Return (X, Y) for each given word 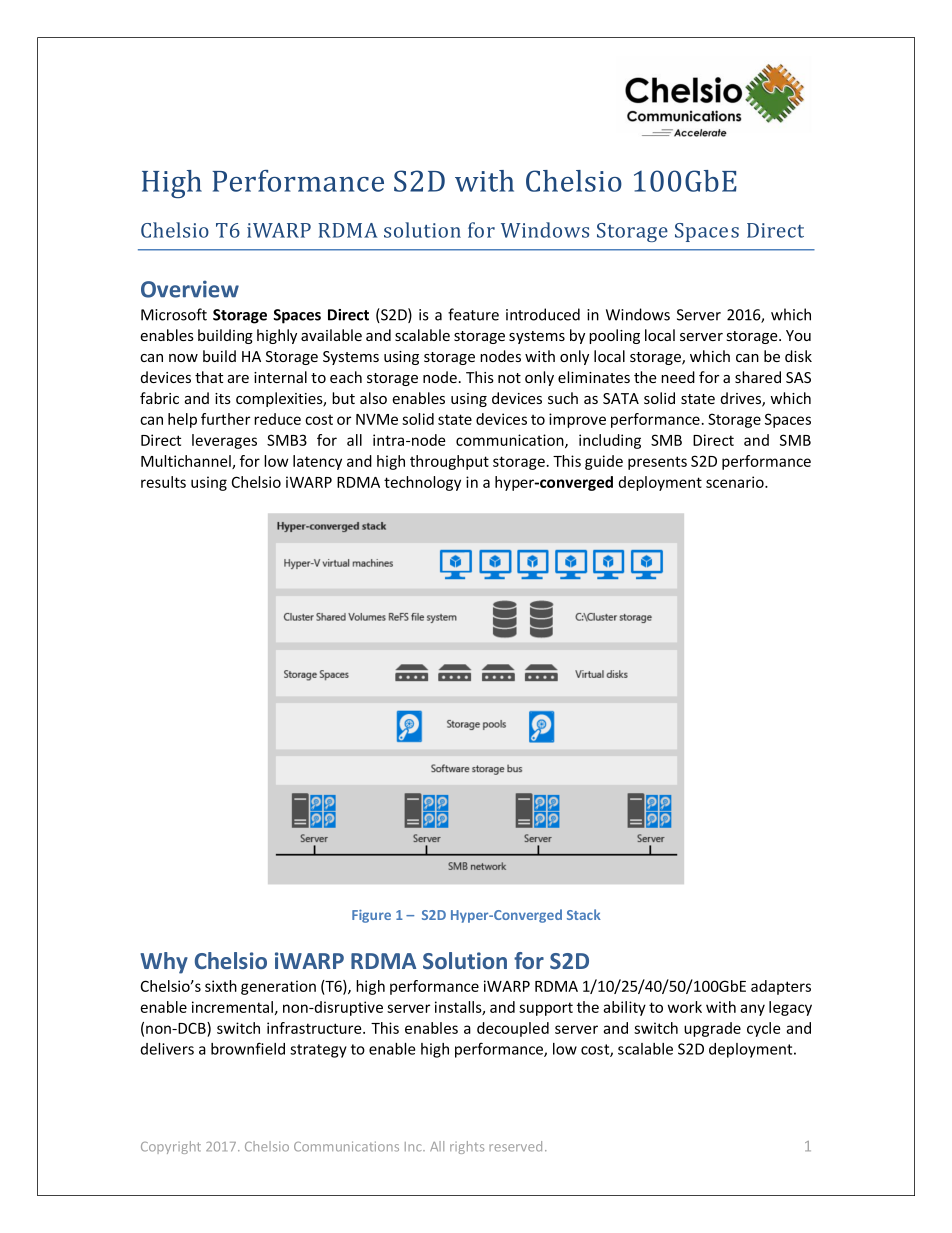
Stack (584, 914)
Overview (190, 289)
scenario (736, 482)
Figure (371, 916)
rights (467, 1147)
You (798, 335)
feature (473, 314)
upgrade (712, 1029)
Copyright (171, 1147)
